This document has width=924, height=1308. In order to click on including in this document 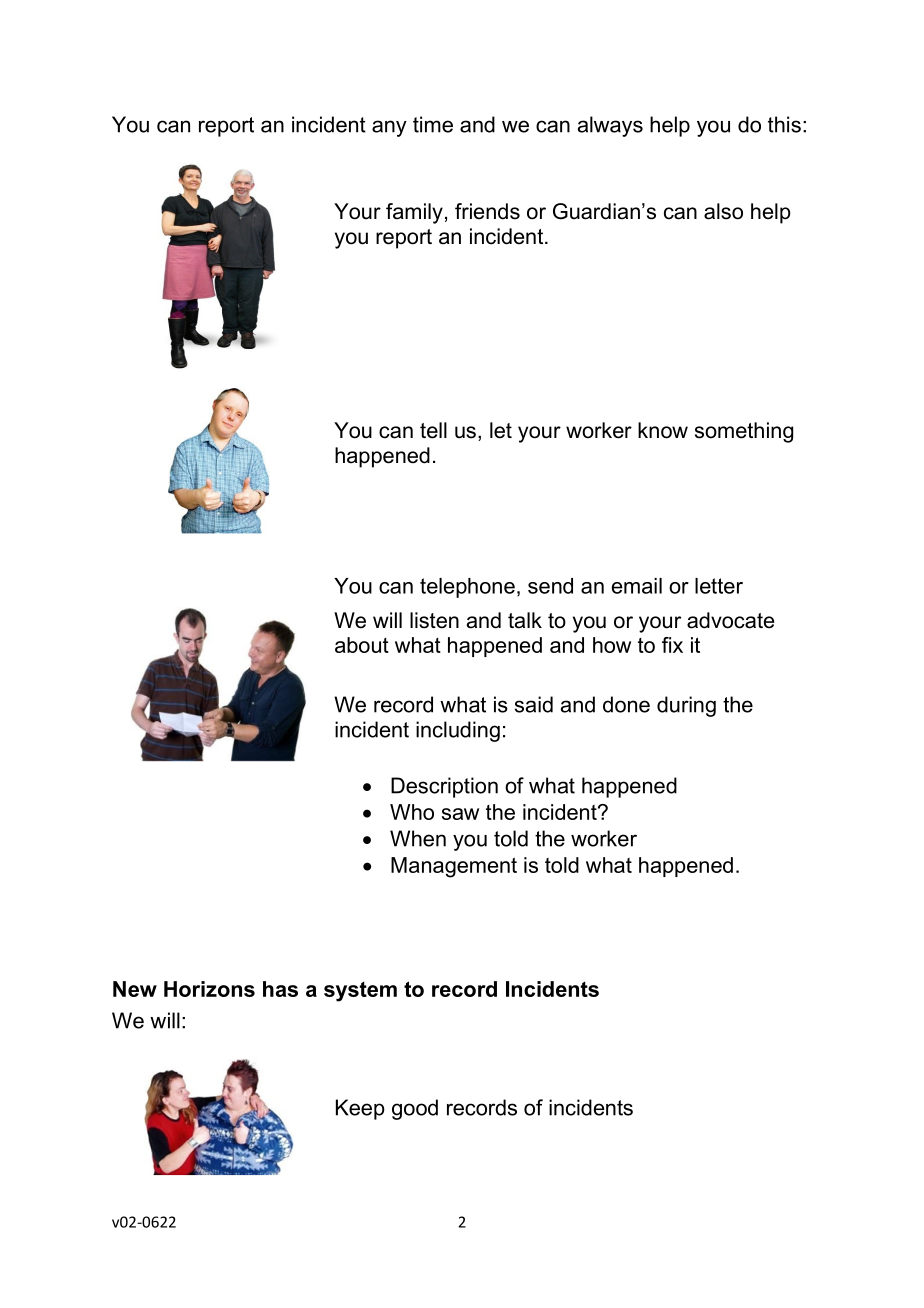, I will do `click(458, 731)`.
